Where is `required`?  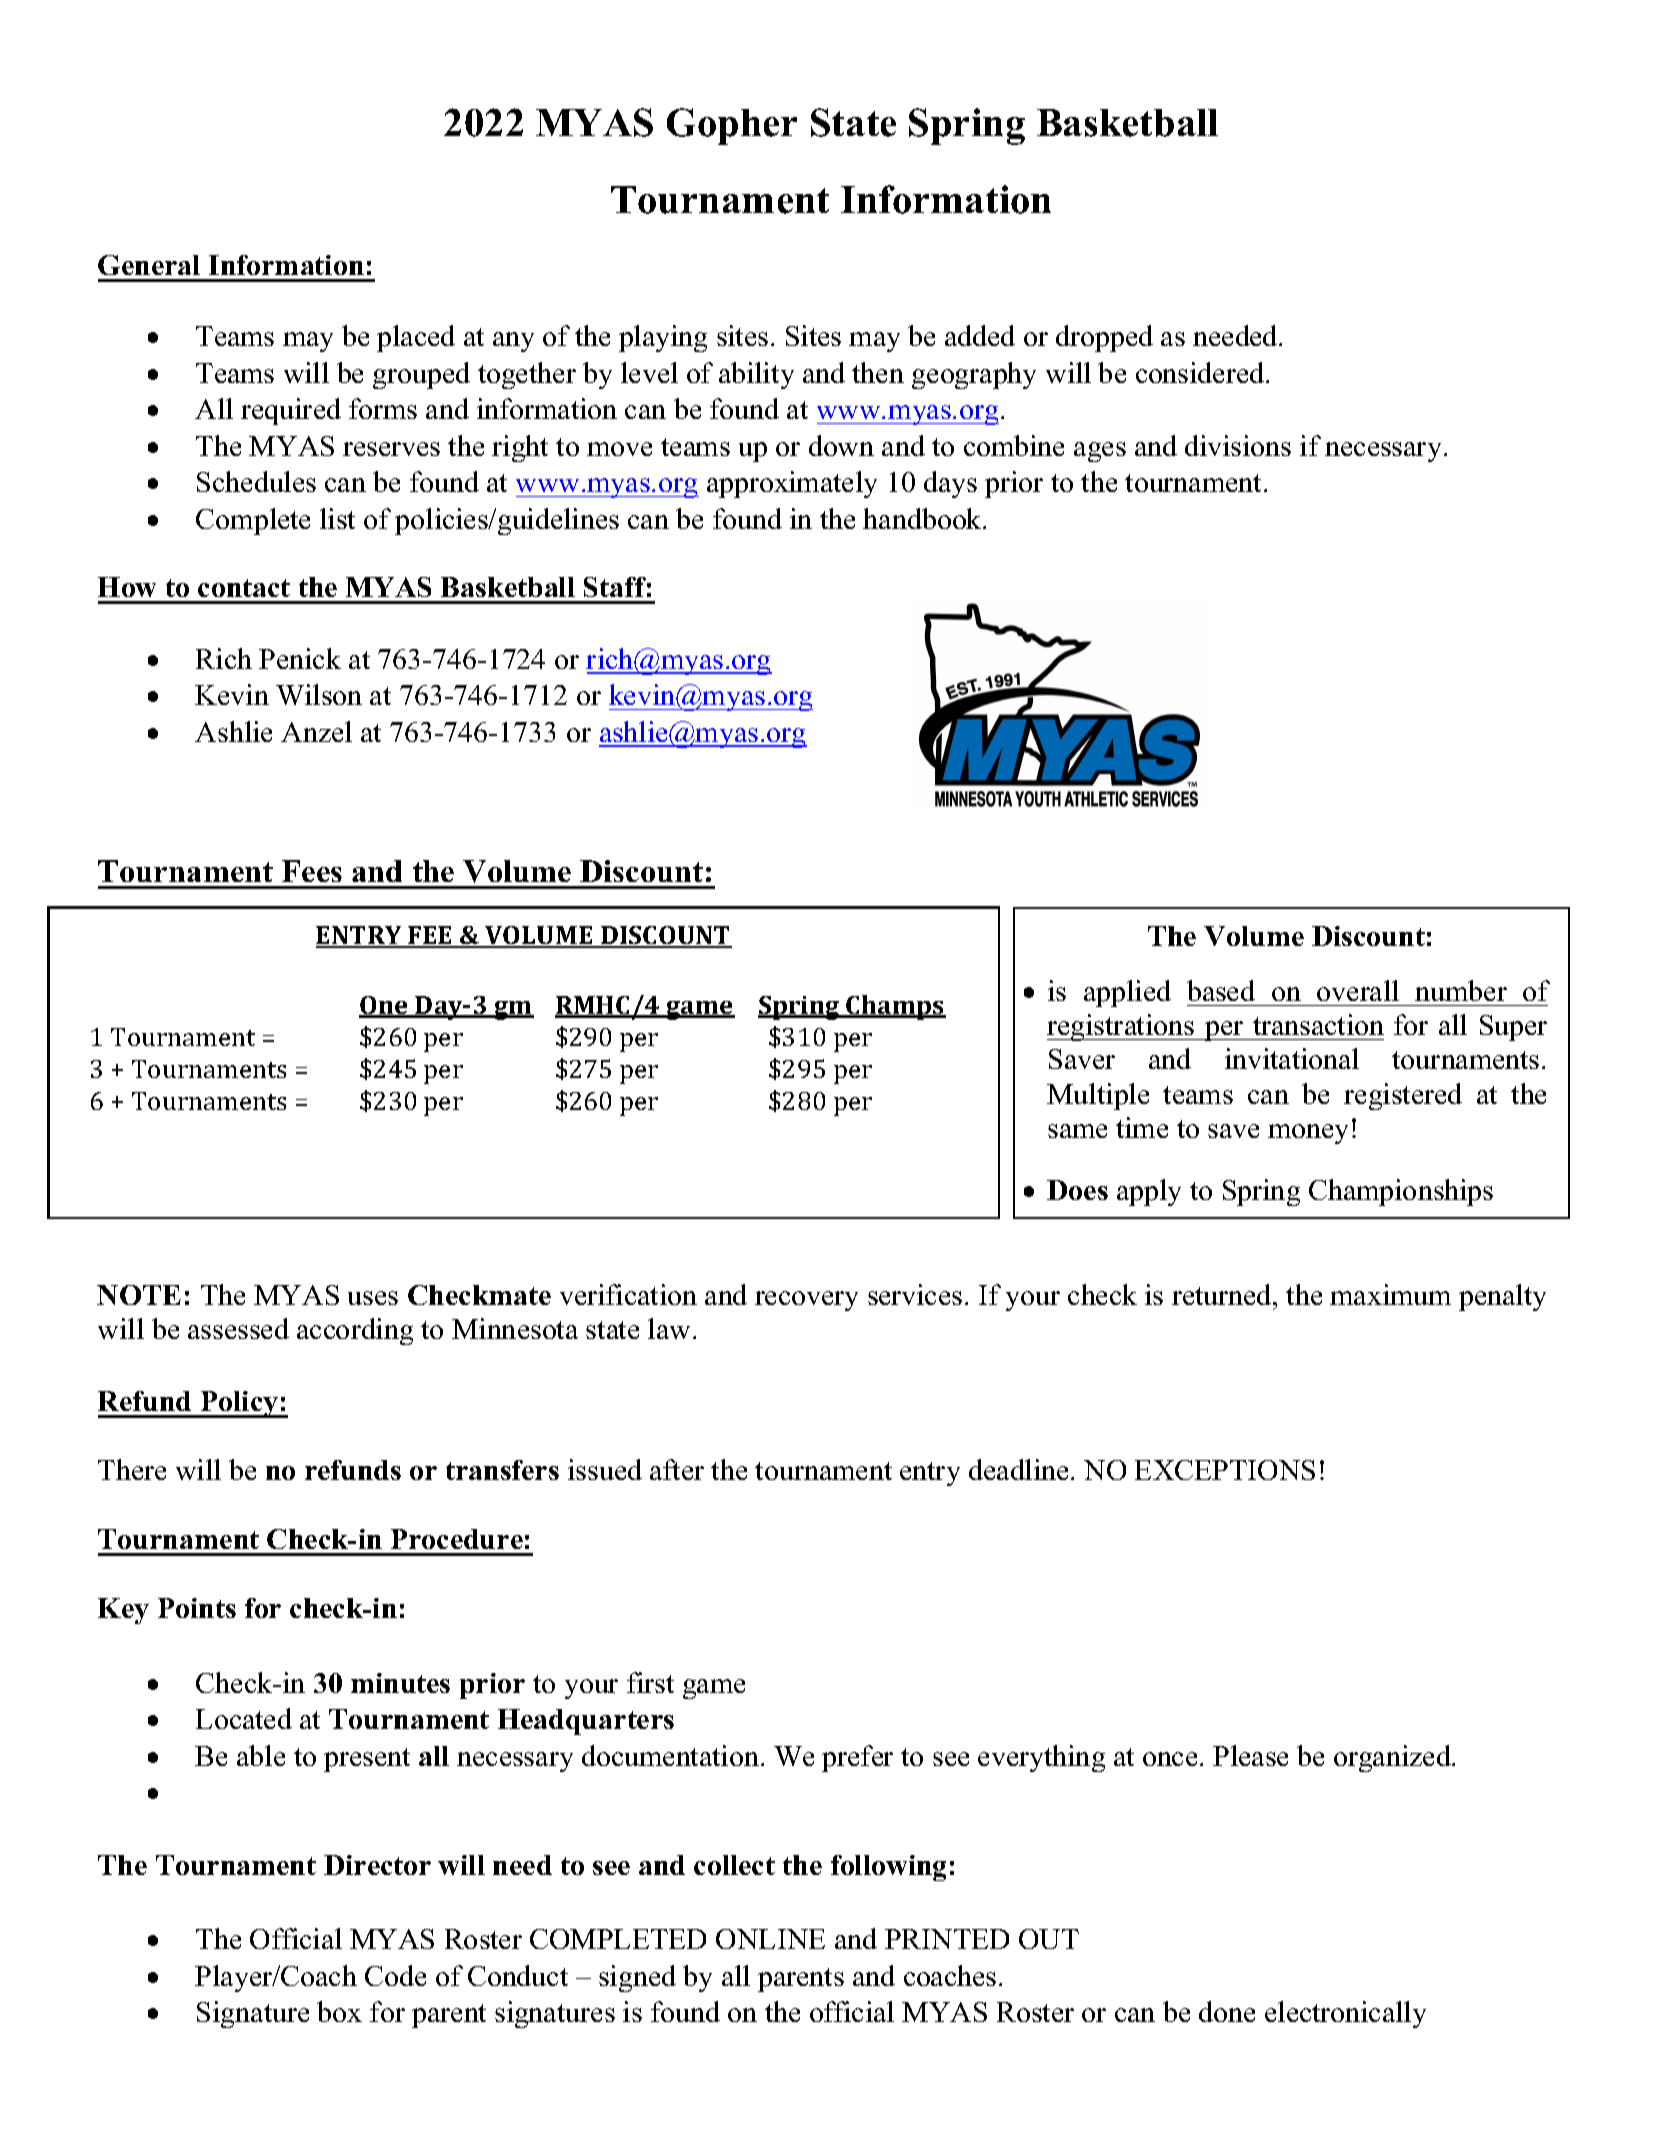 required is located at coordinates (291, 411).
